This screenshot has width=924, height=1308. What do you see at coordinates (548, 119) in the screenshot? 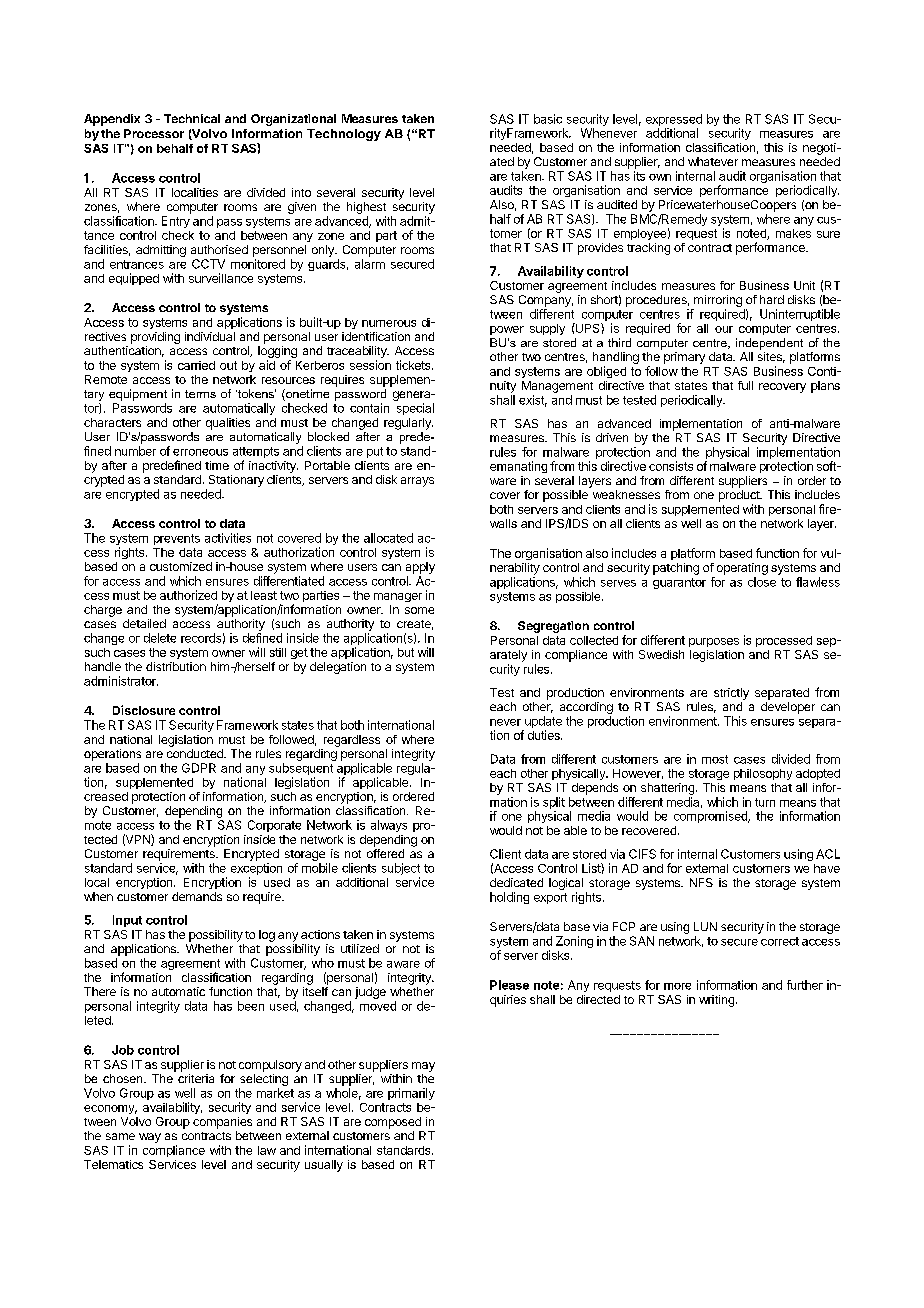
I see `basic` at bounding box center [548, 119].
